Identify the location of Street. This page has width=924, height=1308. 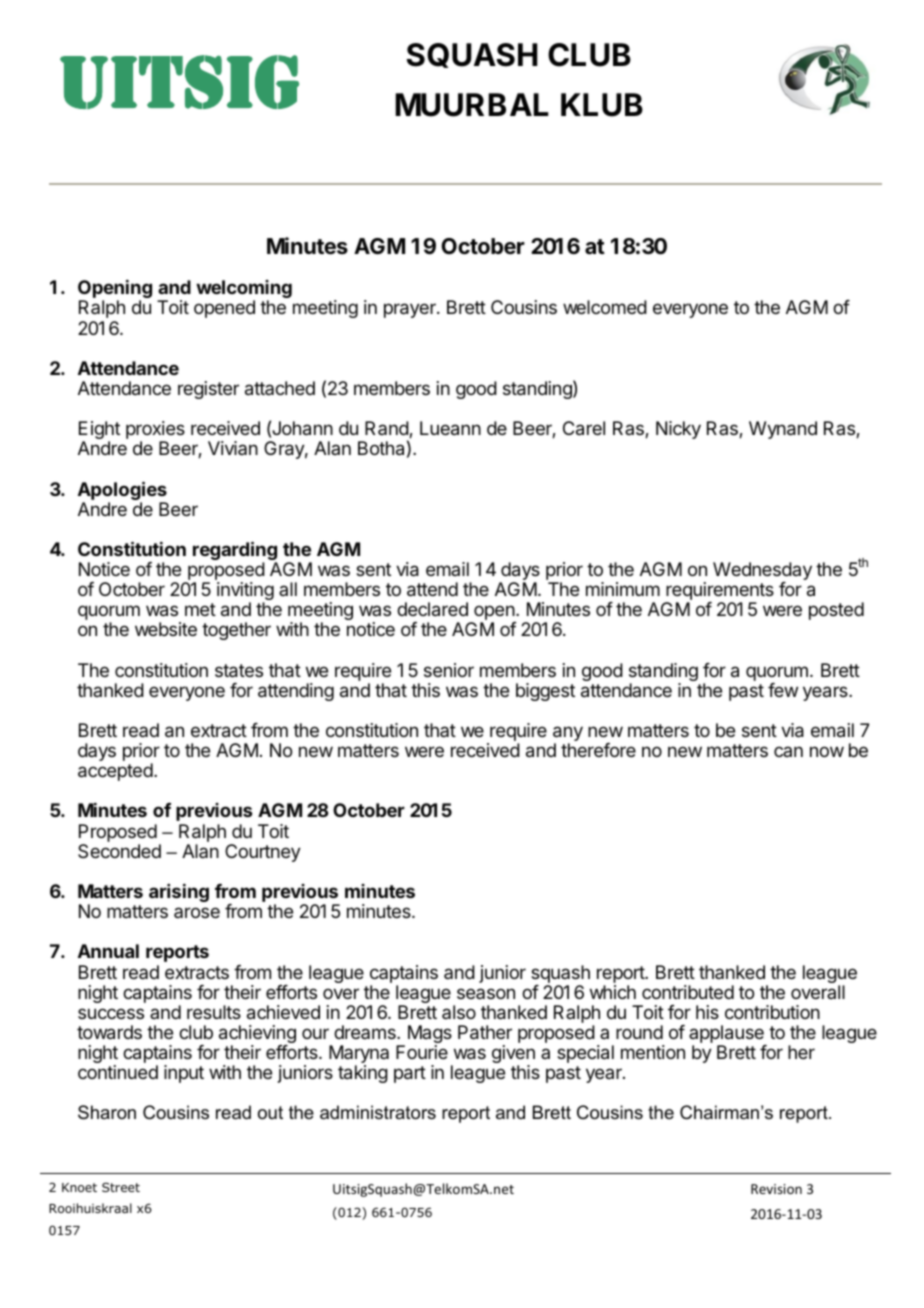
(121, 1187).
